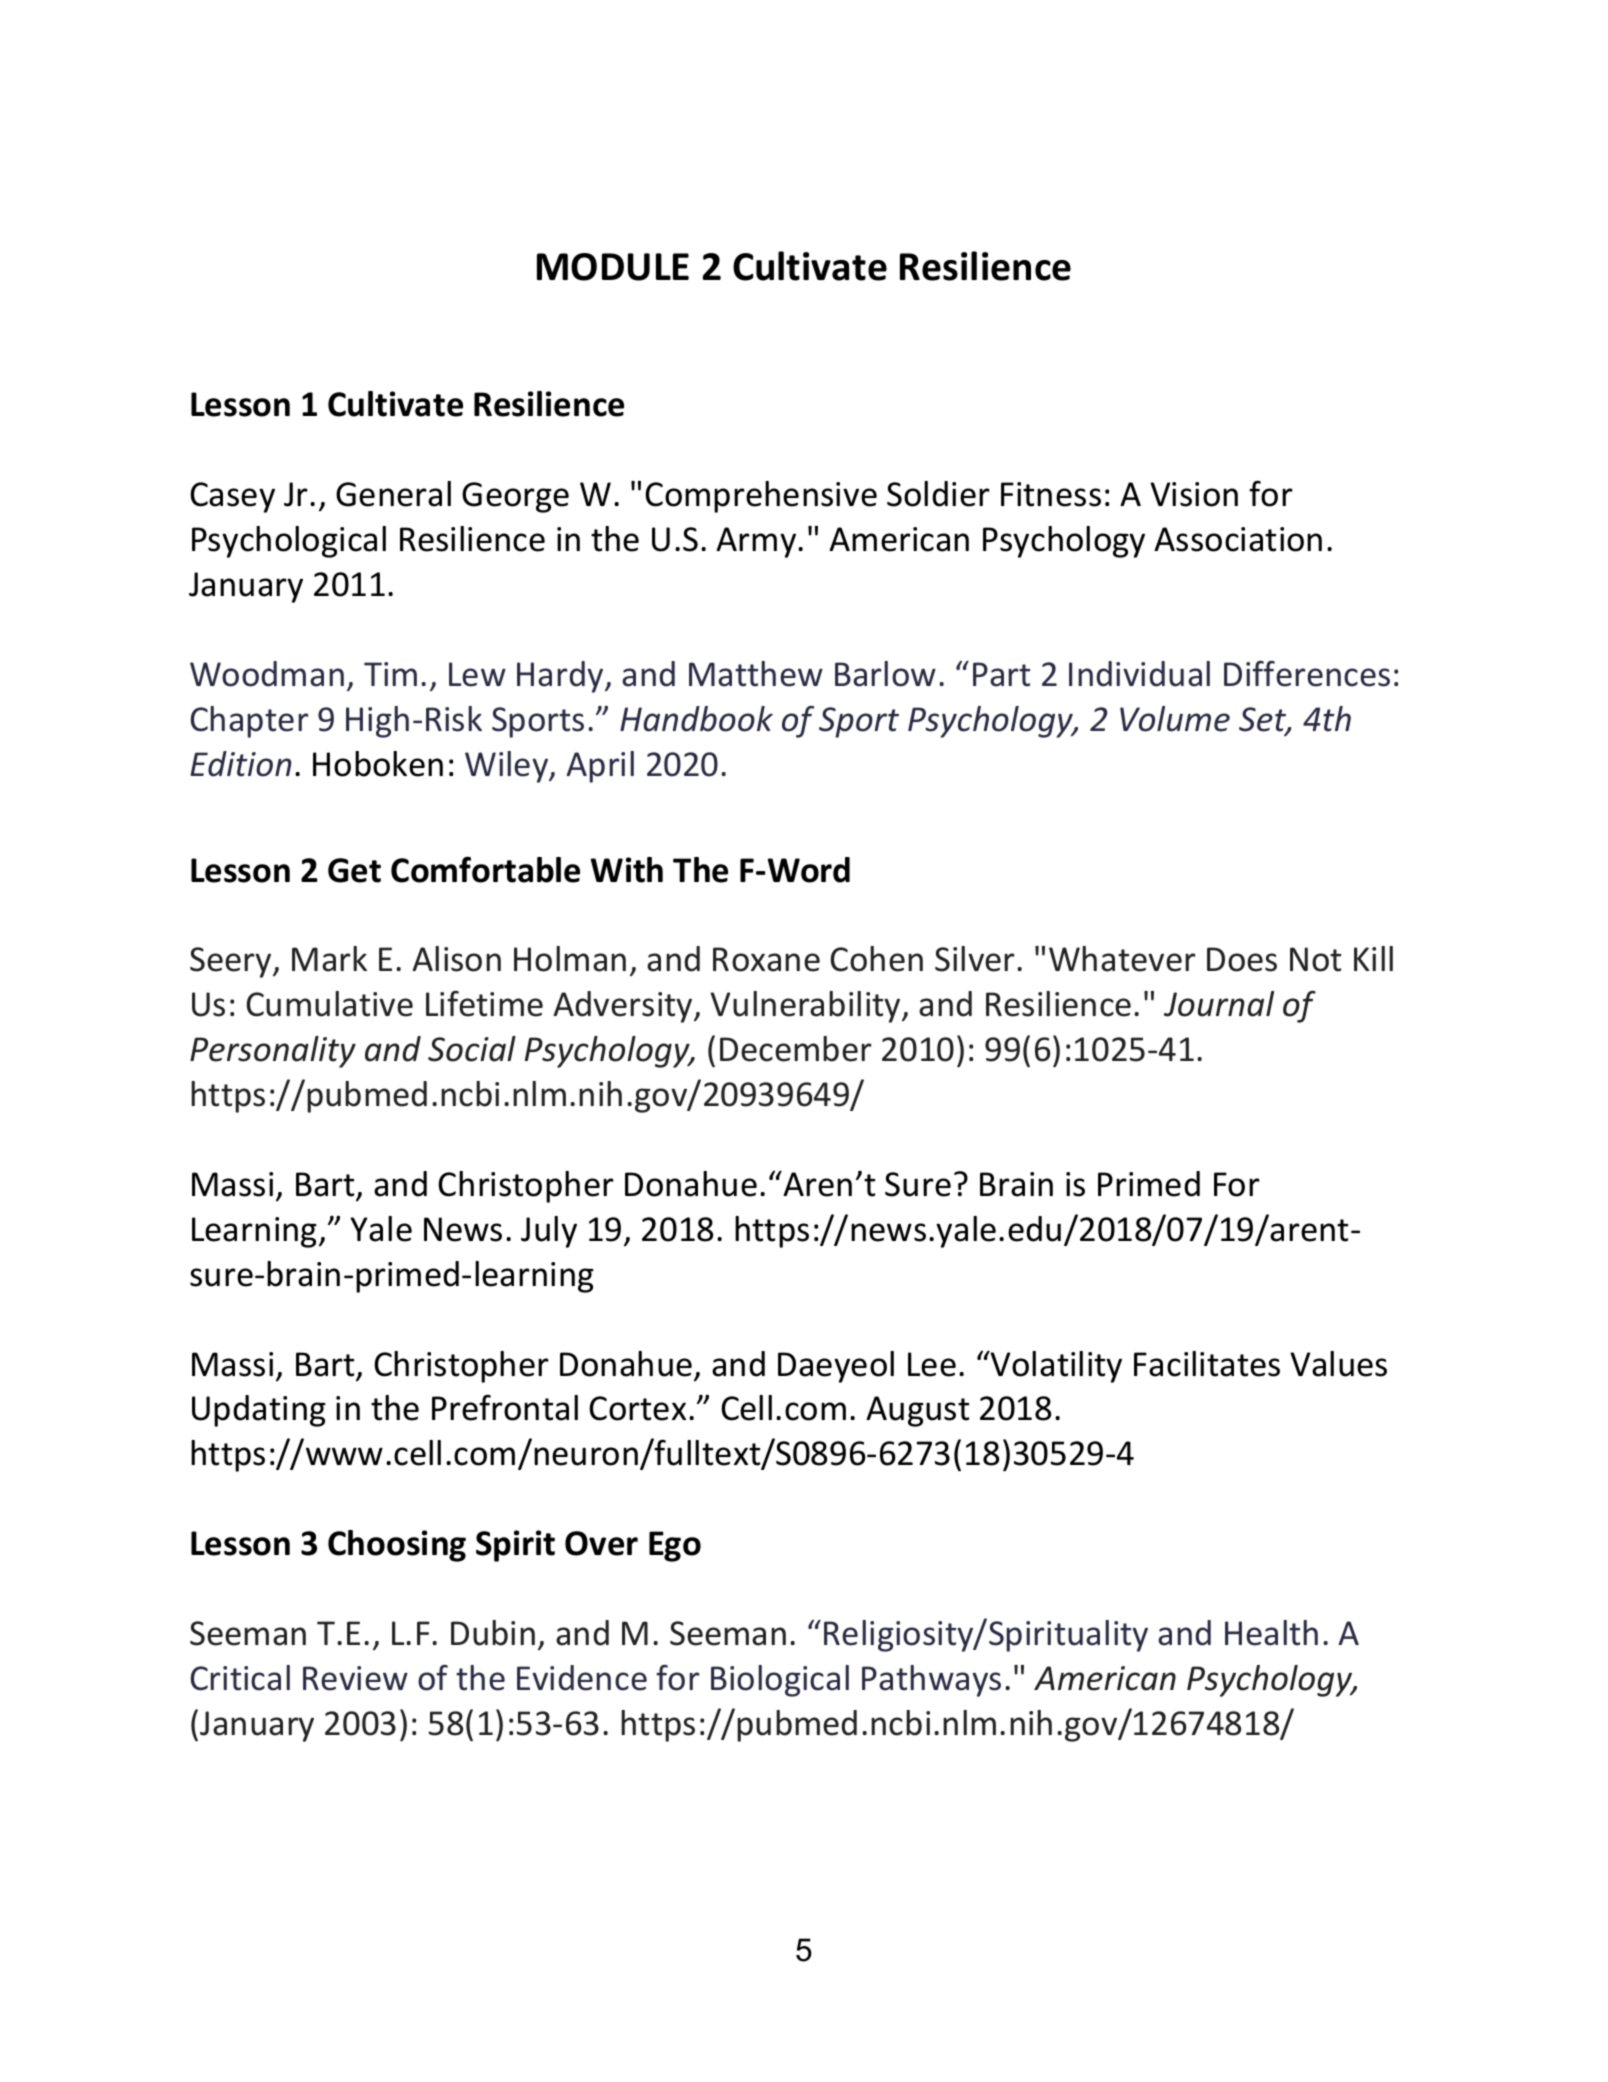 The image size is (1608, 2082). I want to click on December, so click(796, 1049).
